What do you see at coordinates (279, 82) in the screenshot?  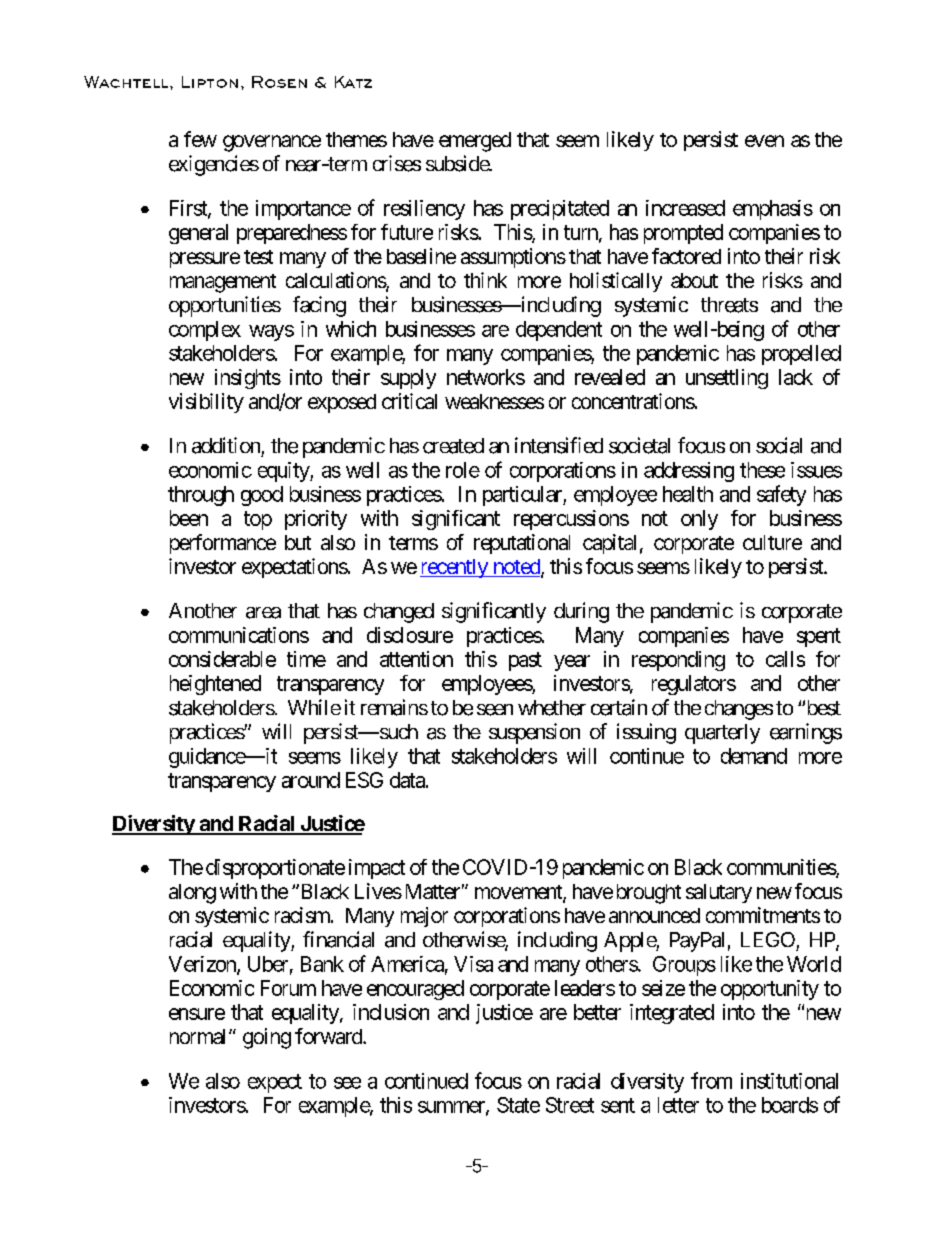 I see `Rosen` at bounding box center [279, 82].
